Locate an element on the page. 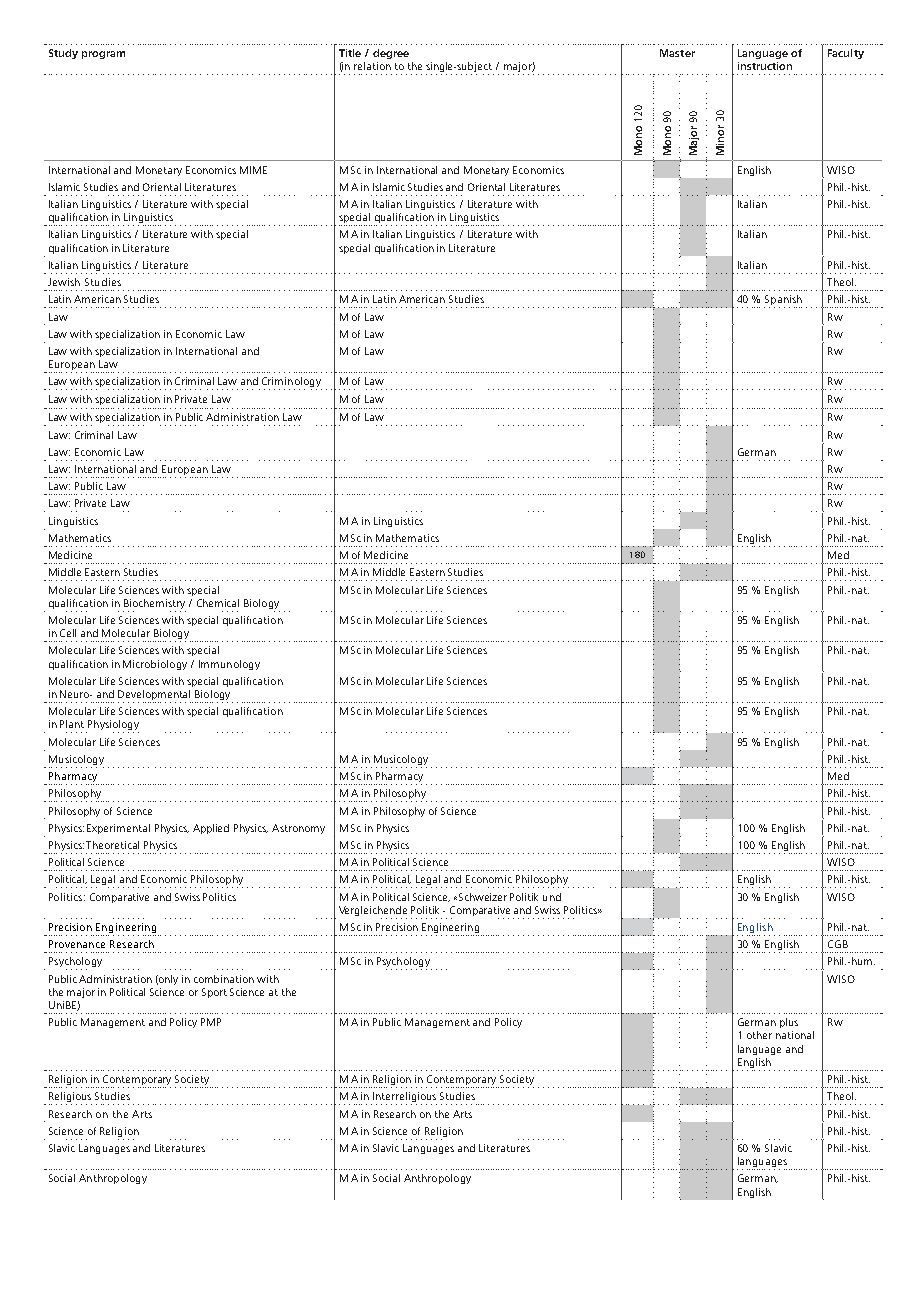  Developmental is located at coordinates (155, 696).
